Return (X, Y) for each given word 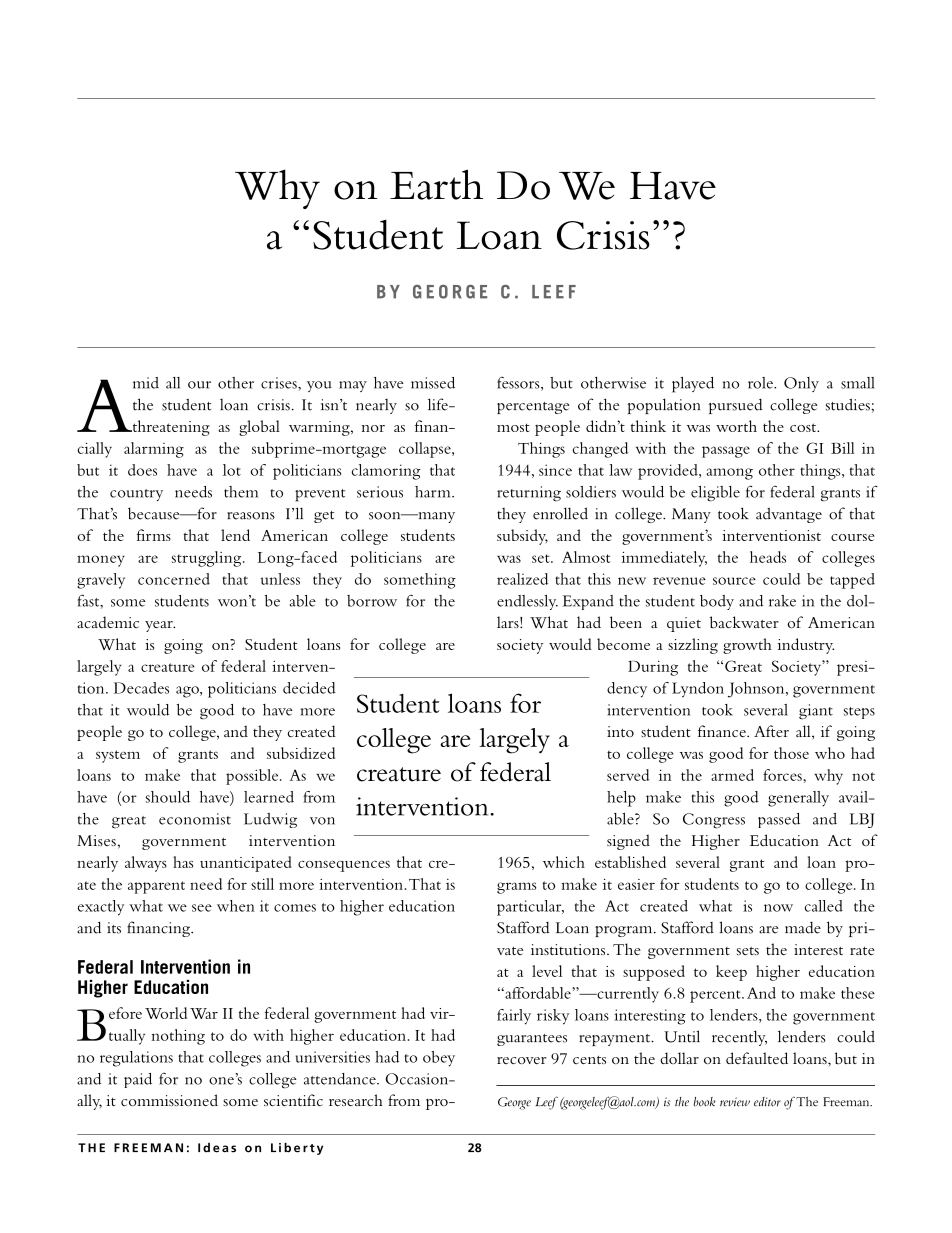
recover (522, 1060)
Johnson (757, 690)
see (202, 908)
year (160, 626)
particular (530, 908)
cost (804, 427)
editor (767, 1102)
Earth (436, 184)
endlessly (527, 602)
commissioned (169, 1100)
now (778, 908)
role (761, 383)
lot (232, 470)
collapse (426, 450)
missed (433, 383)
